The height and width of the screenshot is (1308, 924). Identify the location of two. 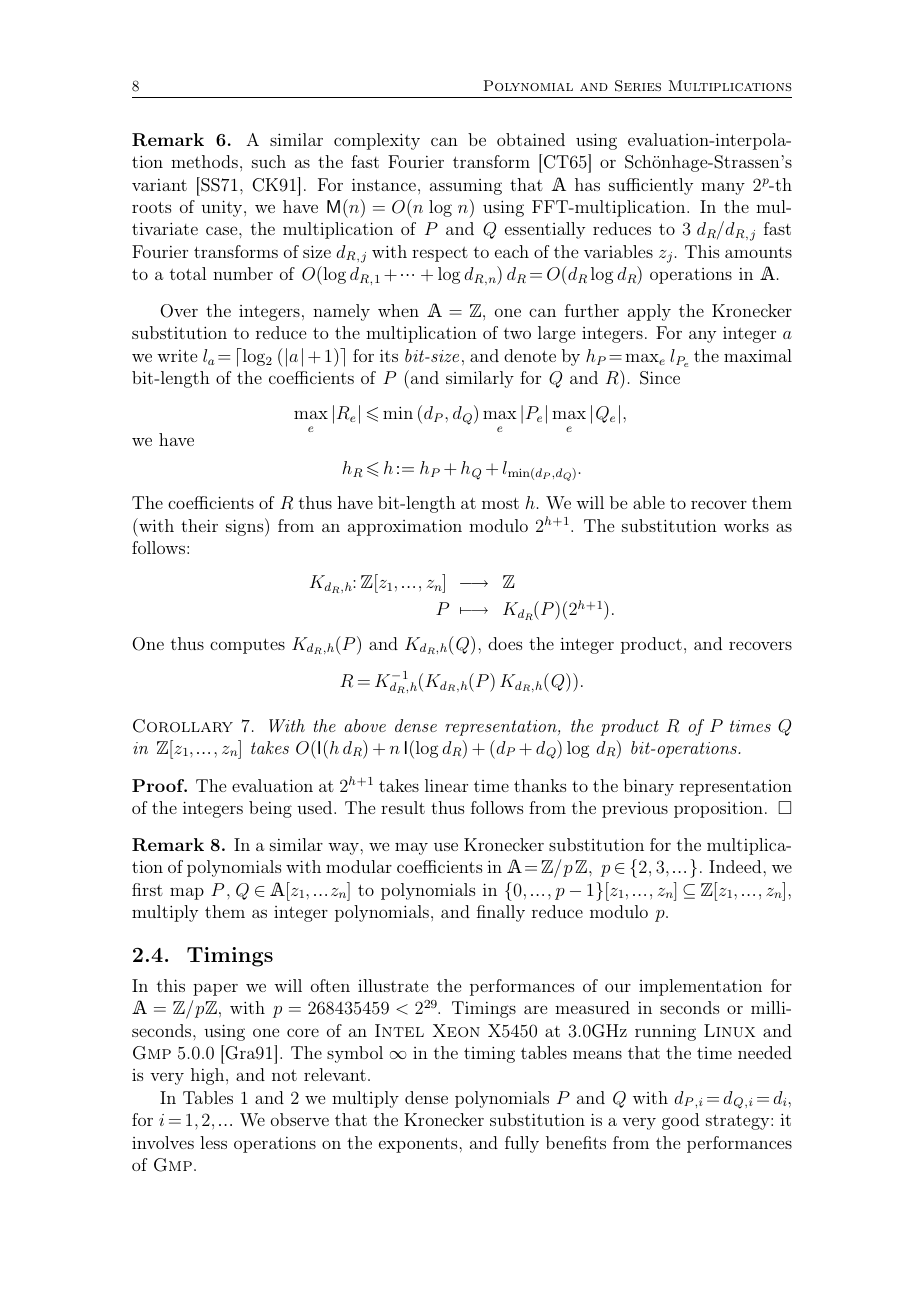
(517, 333).
